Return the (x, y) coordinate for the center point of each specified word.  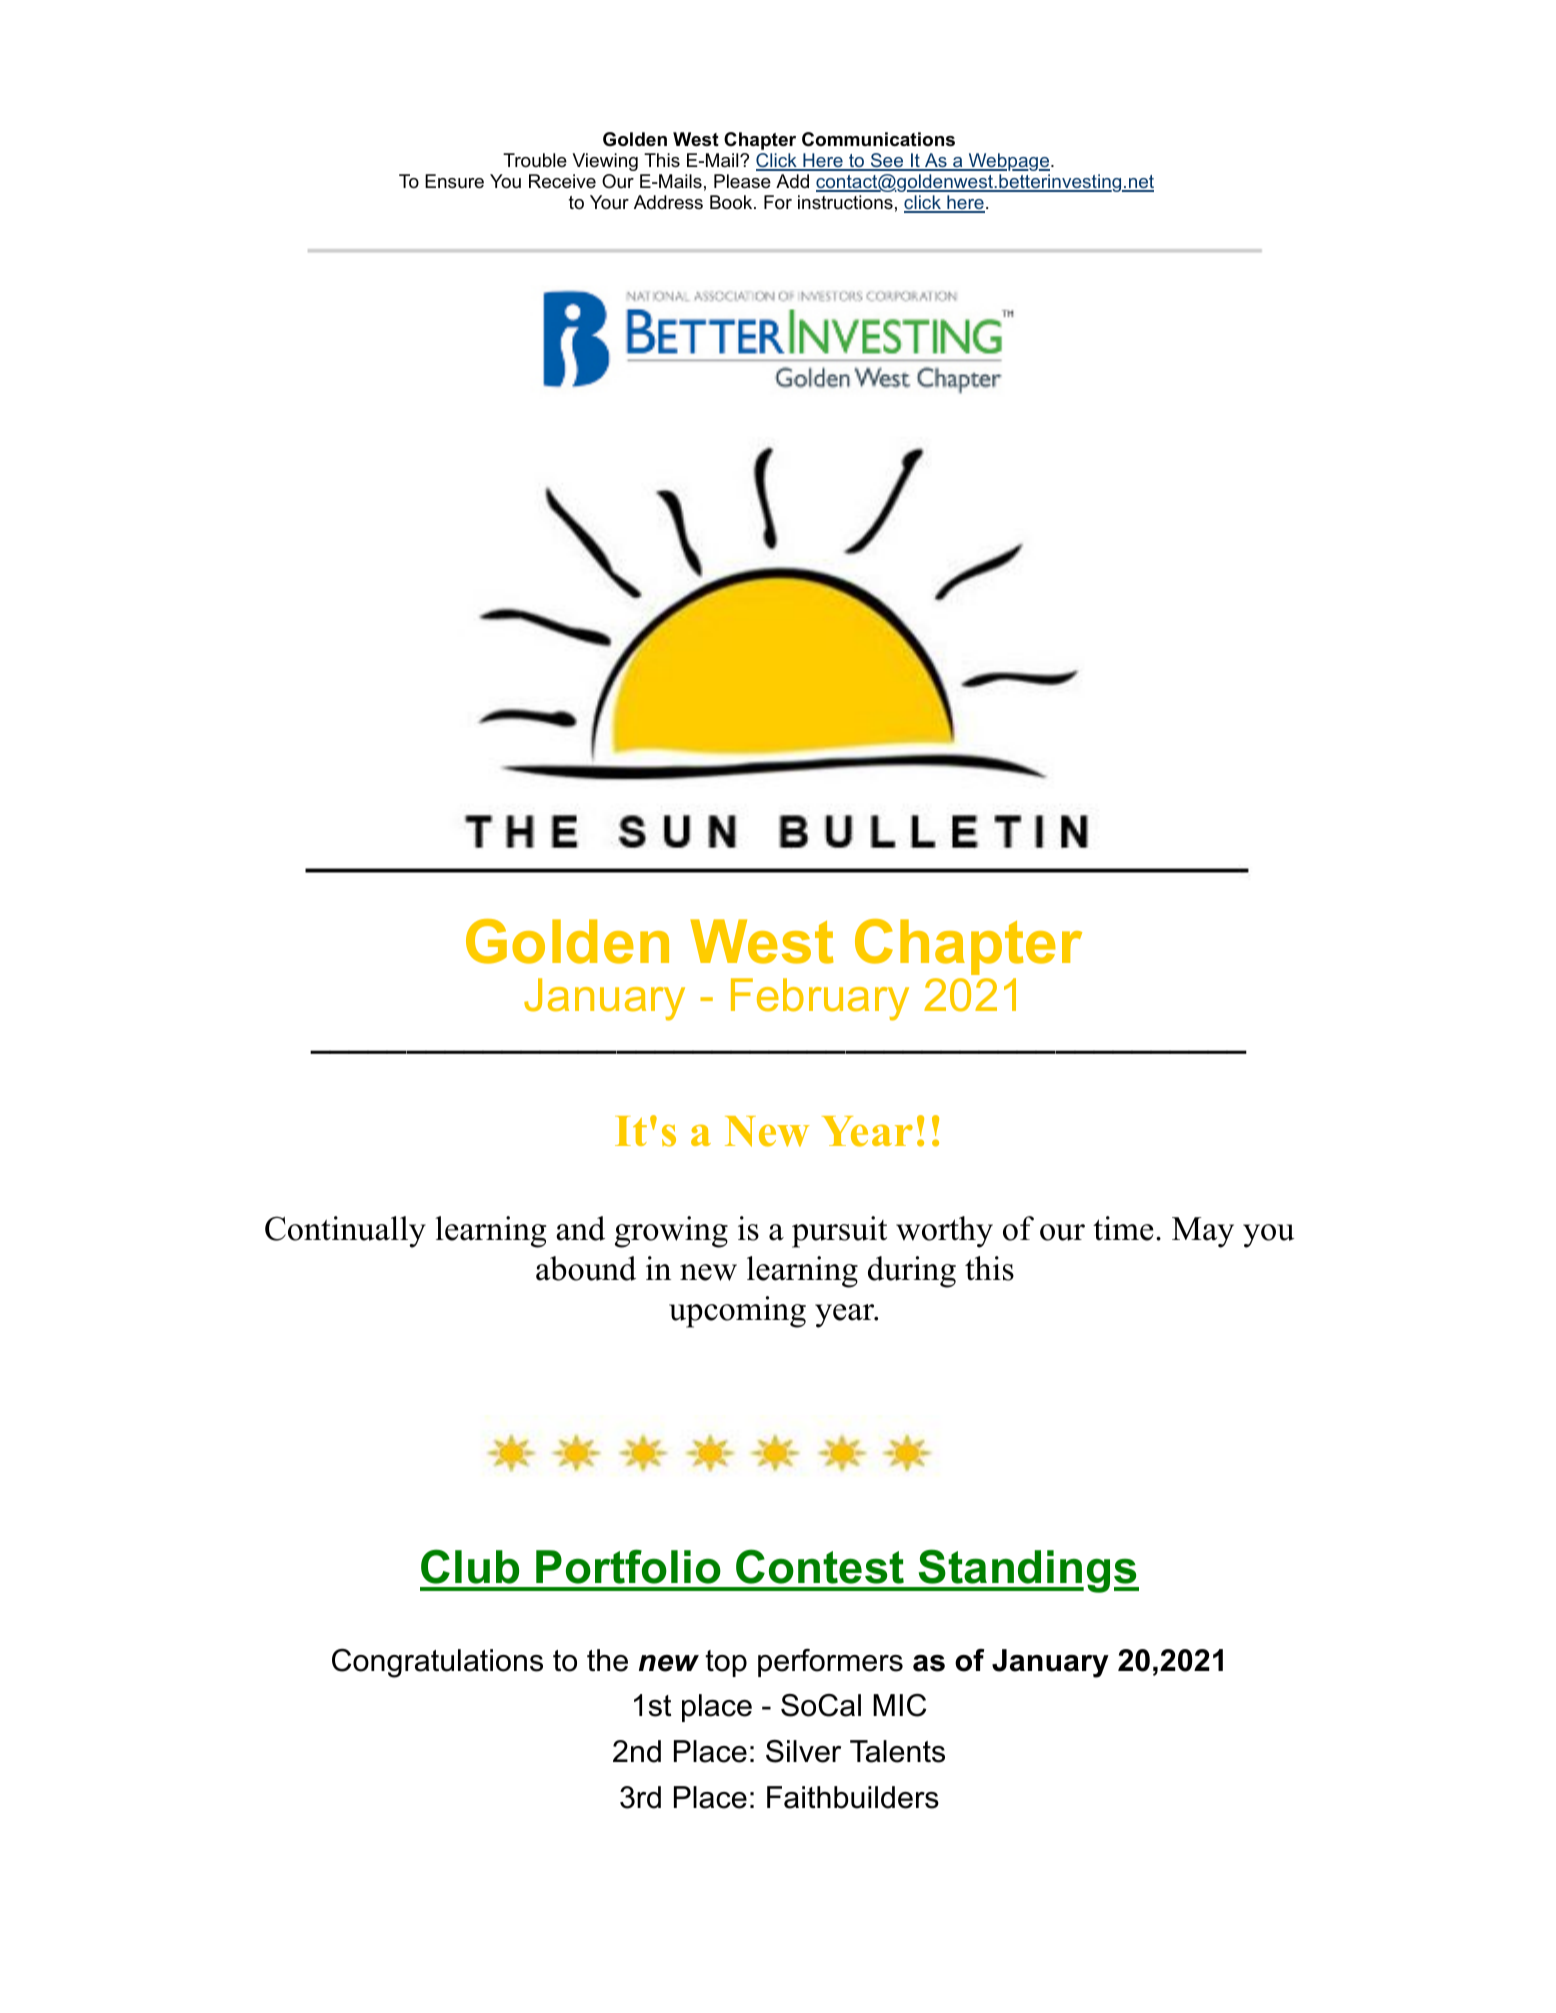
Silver (803, 1751)
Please (742, 181)
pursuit (839, 1232)
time (1123, 1228)
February (820, 999)
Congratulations (437, 1663)
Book (732, 202)
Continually (345, 1232)
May (1203, 1232)
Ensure (454, 181)
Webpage (1009, 162)
